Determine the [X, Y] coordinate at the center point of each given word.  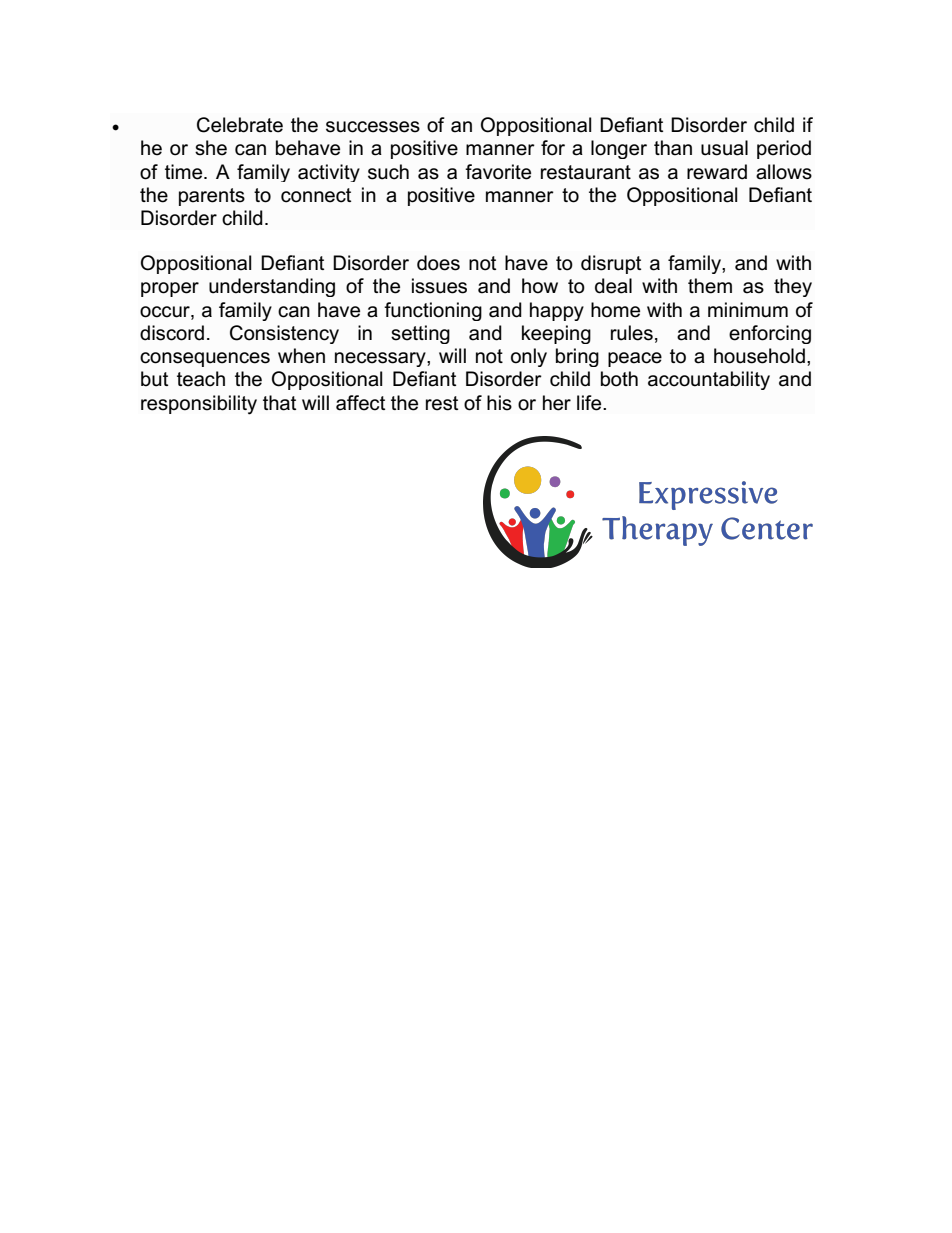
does [438, 263]
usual [724, 148]
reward [717, 172]
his [499, 403]
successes [373, 127]
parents [212, 197]
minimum [748, 310]
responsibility [199, 405]
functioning [433, 311]
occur [166, 312]
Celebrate [240, 125]
